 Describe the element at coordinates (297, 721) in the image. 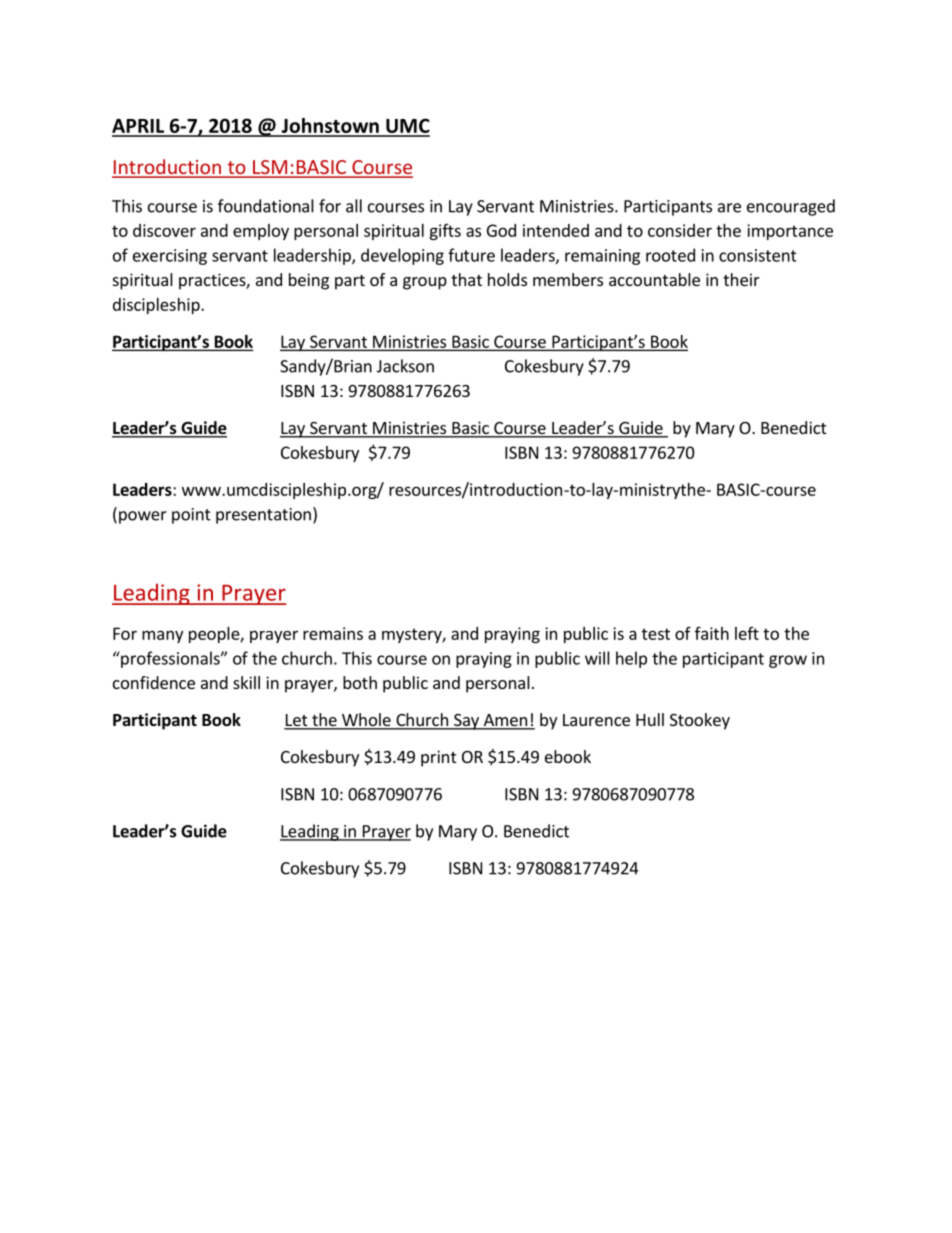

I see `Let` at that location.
